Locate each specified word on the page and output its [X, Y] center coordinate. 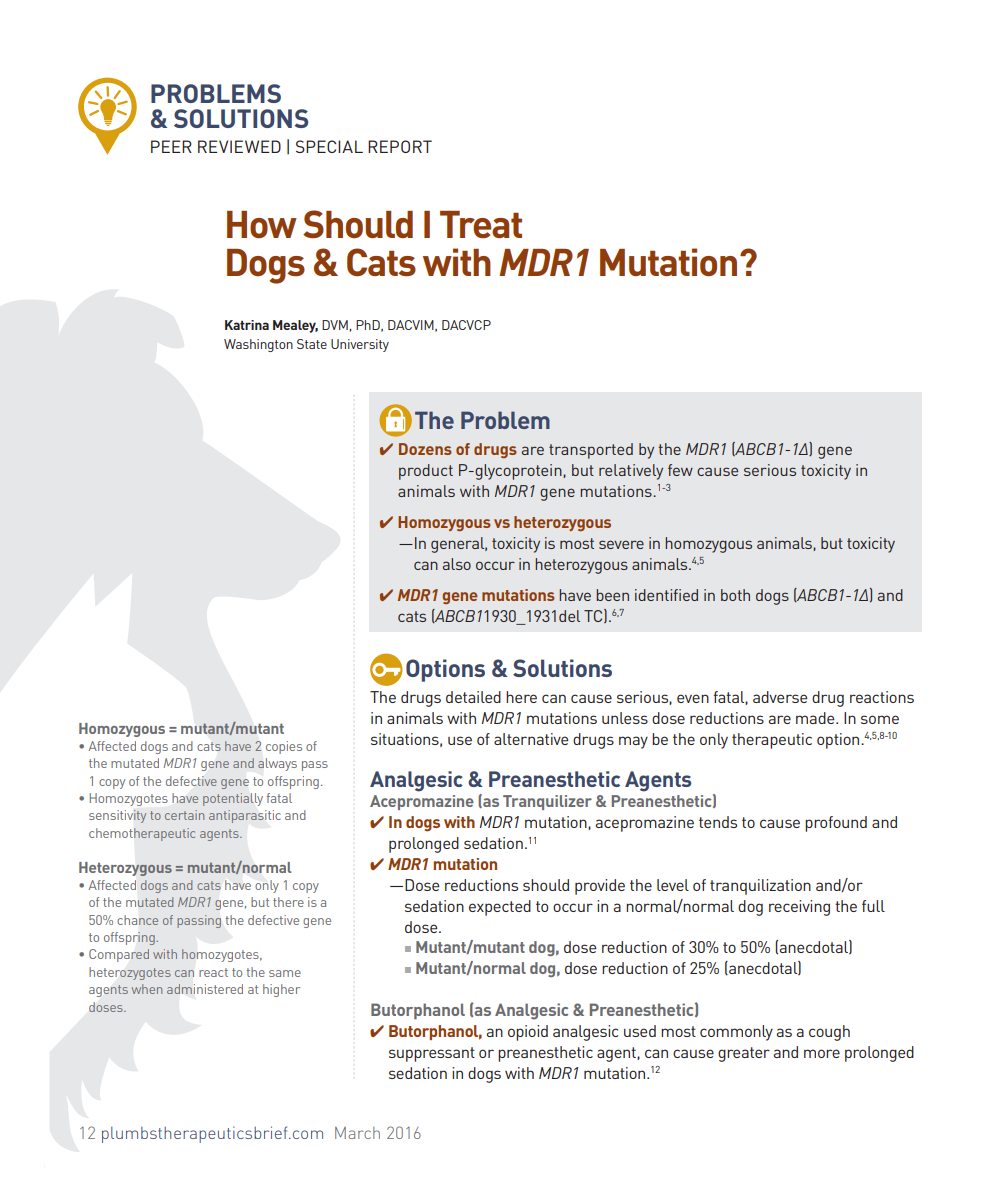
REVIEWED [239, 146]
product [426, 472]
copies [284, 747]
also [457, 564]
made [816, 718]
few [680, 470]
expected [500, 908]
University [360, 345]
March [357, 1133]
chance [137, 920]
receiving [799, 908]
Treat [481, 224]
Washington [258, 345]
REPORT [400, 146]
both [735, 595]
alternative [531, 739]
